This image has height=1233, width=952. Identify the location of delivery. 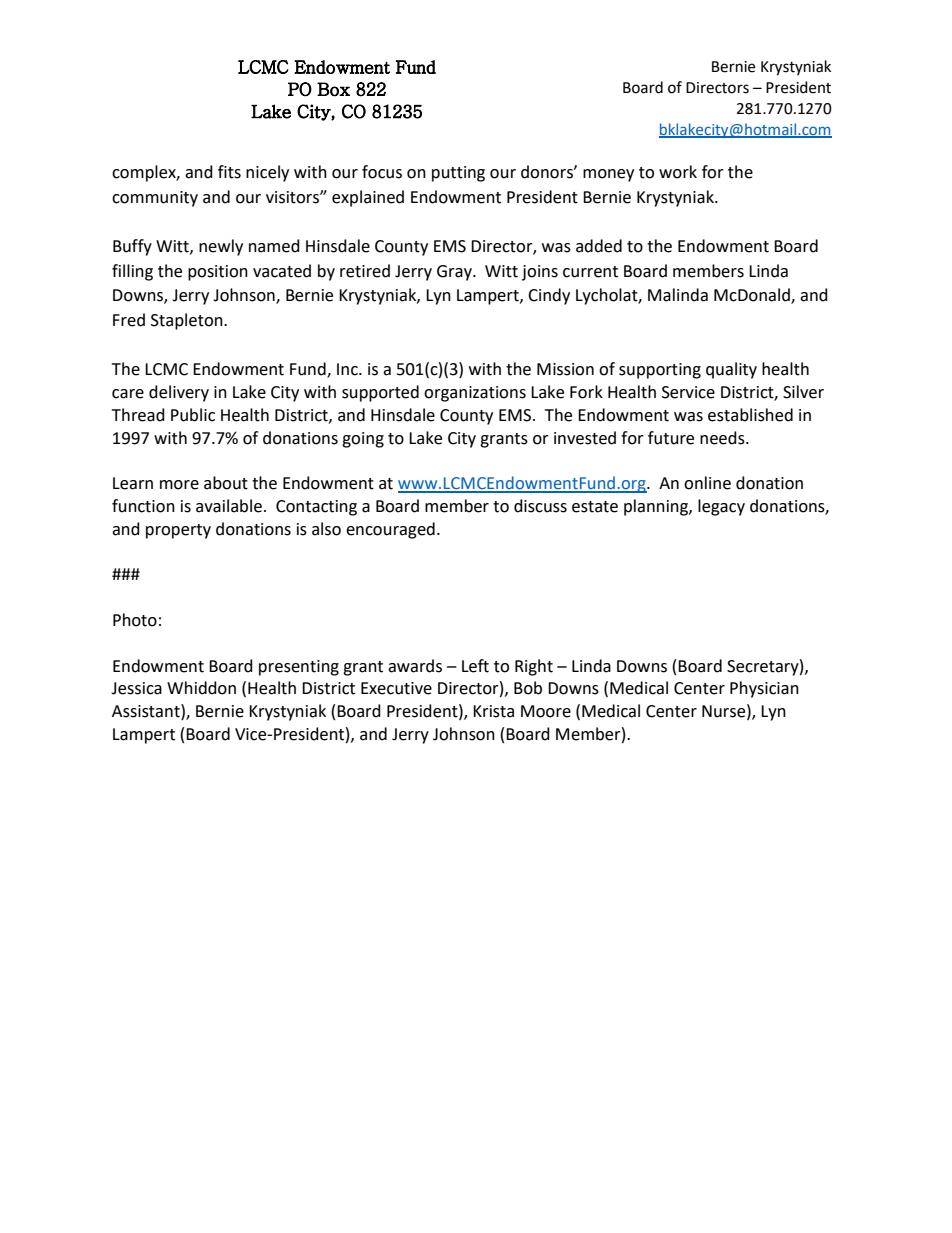
(179, 393).
